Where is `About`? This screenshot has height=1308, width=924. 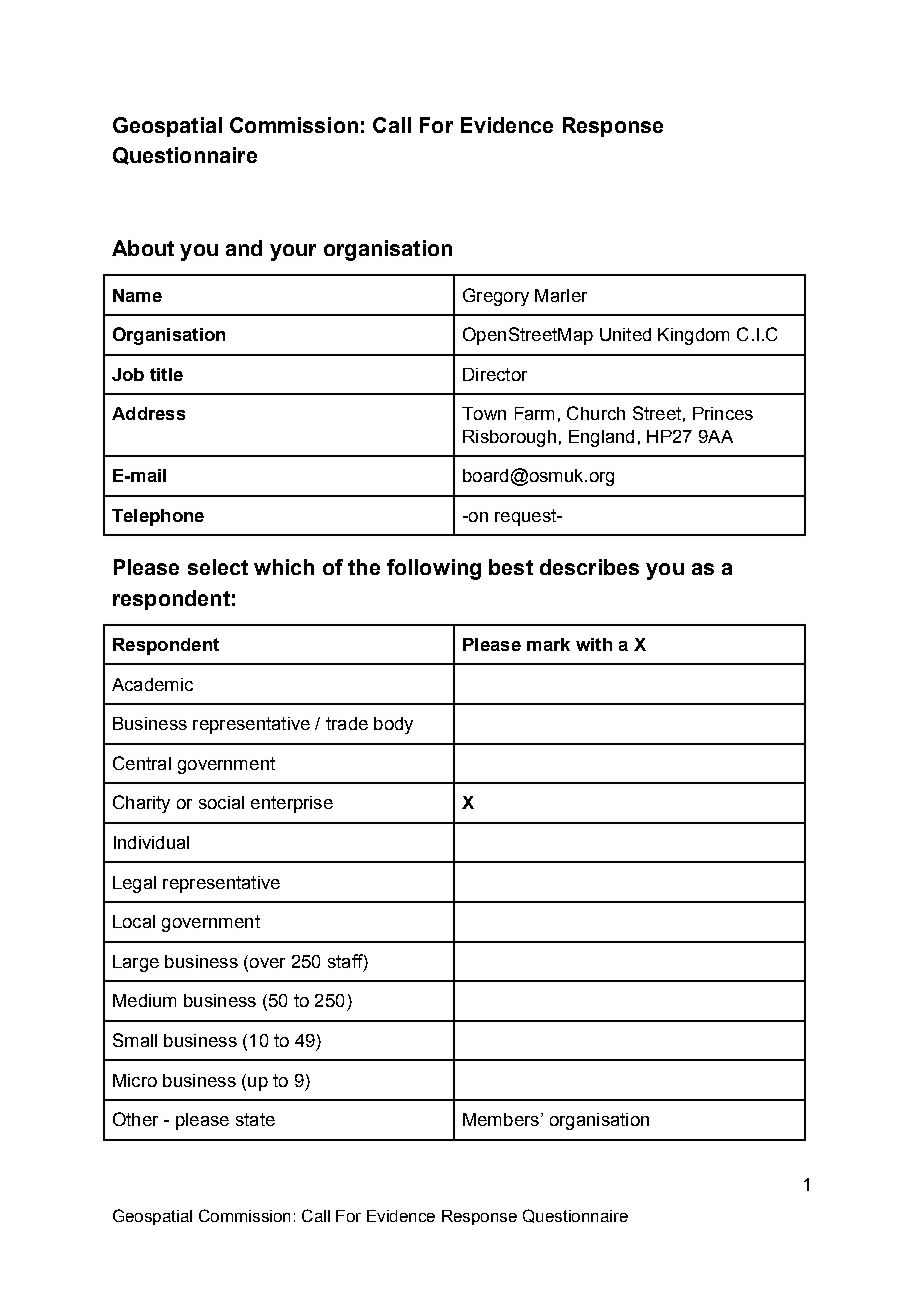
About is located at coordinates (143, 248).
